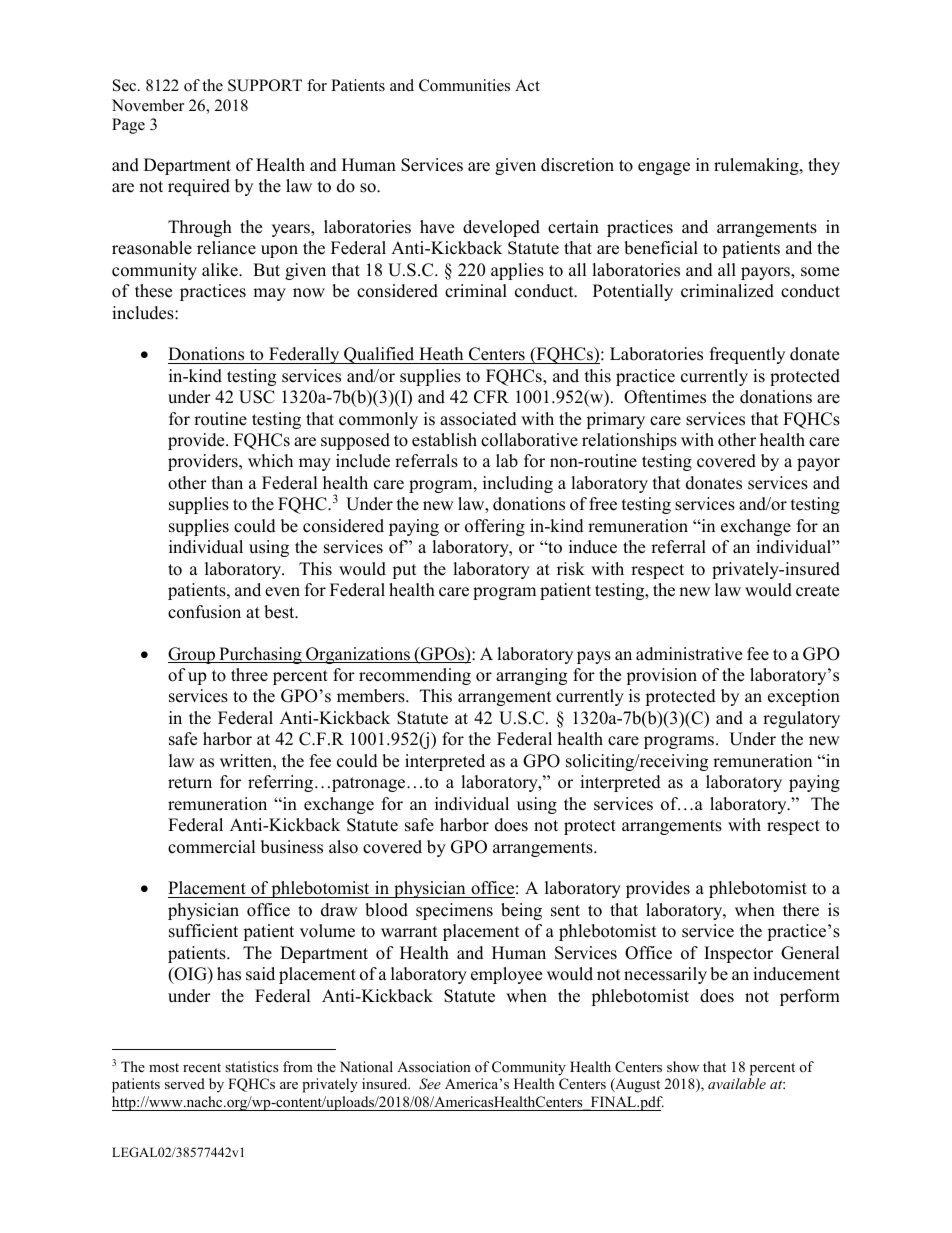  Describe the element at coordinates (257, 397) in the screenshot. I see `USC` at that location.
